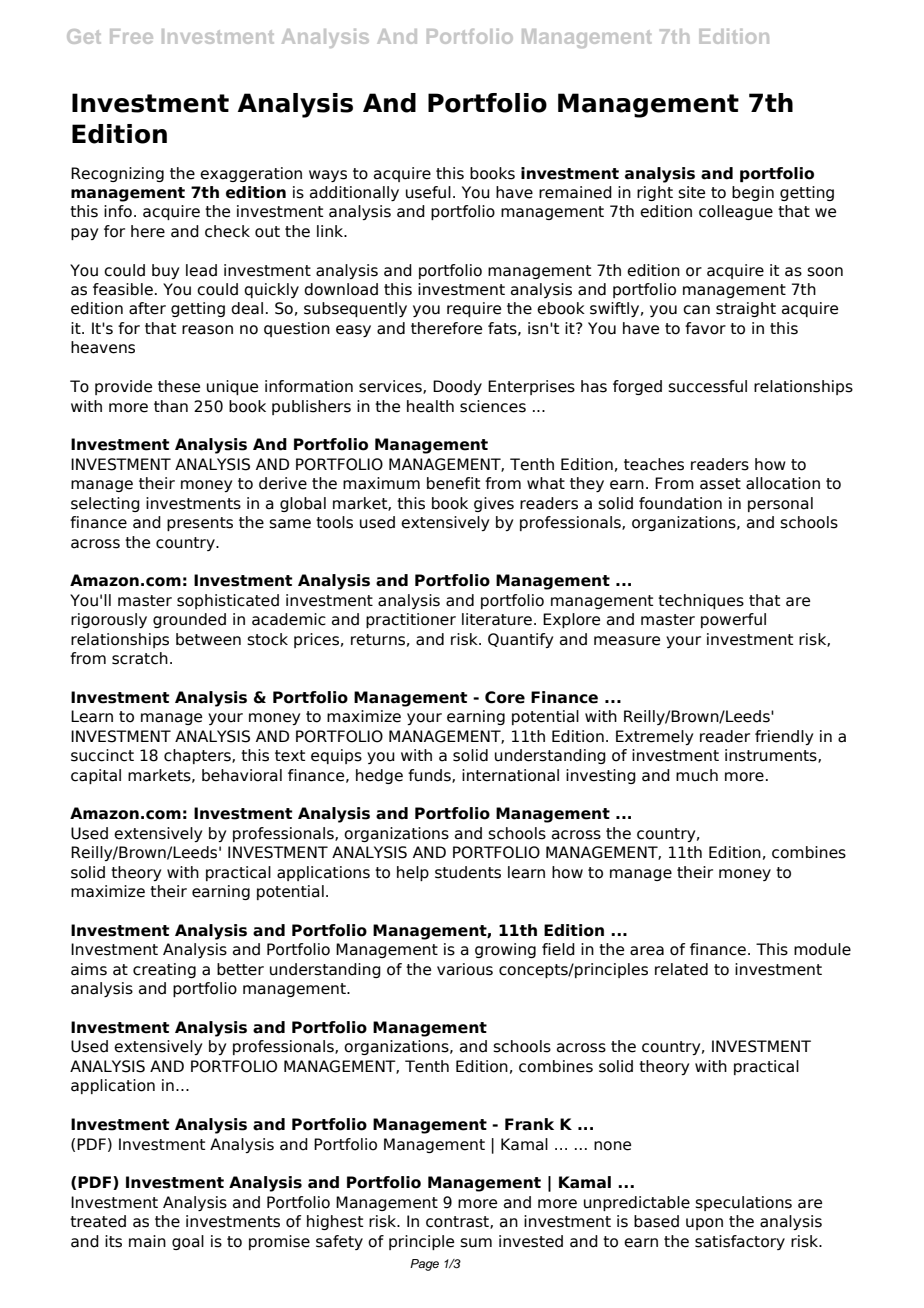 This document has width=924, height=1308. Describe the element at coordinates (131, 36) in the document. I see `Free` at that location.
